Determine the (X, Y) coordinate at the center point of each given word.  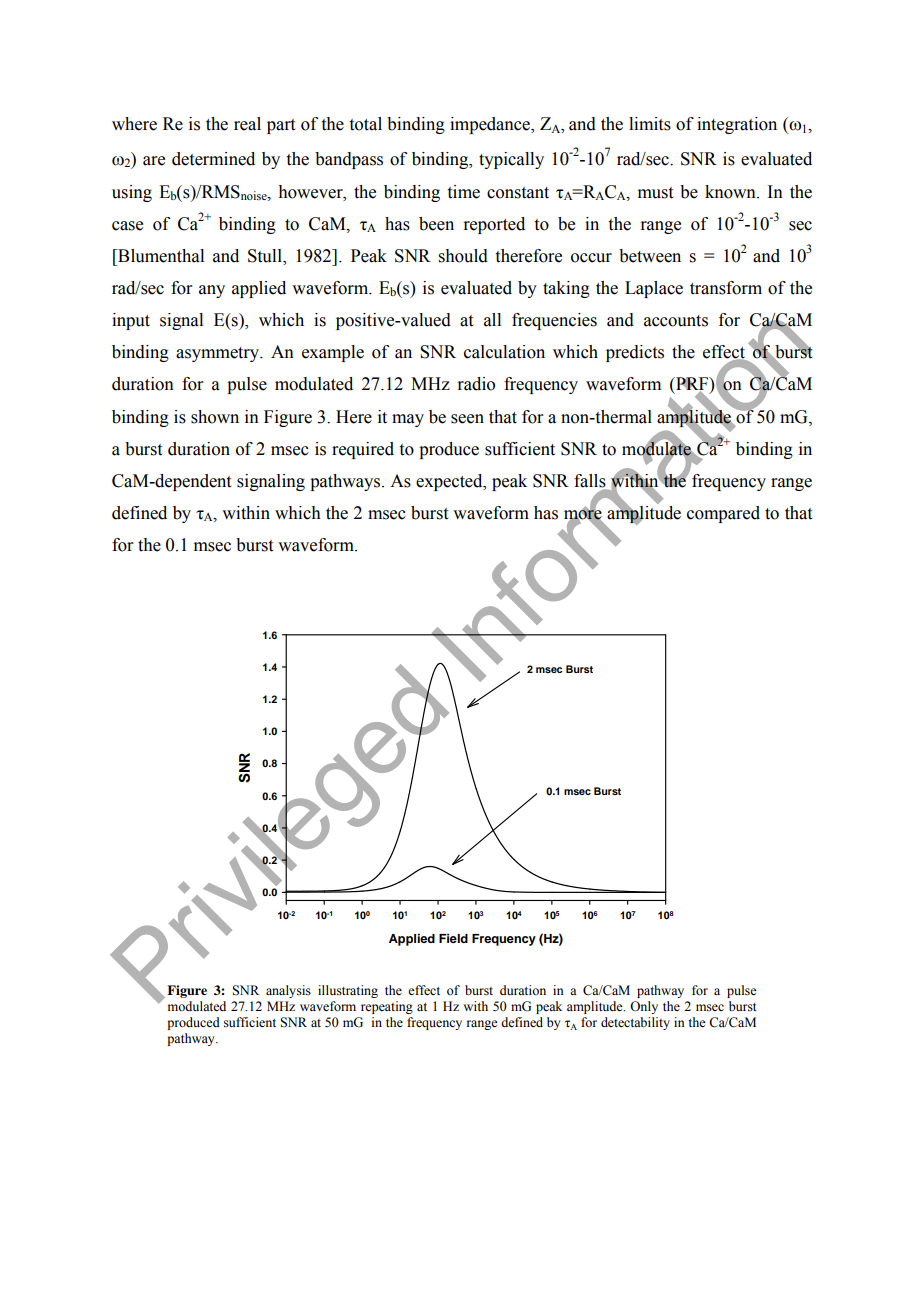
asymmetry (218, 354)
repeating (387, 1007)
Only (644, 1007)
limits (650, 124)
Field (453, 938)
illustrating (348, 991)
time (463, 192)
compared (723, 514)
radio (476, 384)
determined (213, 159)
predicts (635, 353)
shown (215, 417)
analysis (288, 991)
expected (450, 482)
